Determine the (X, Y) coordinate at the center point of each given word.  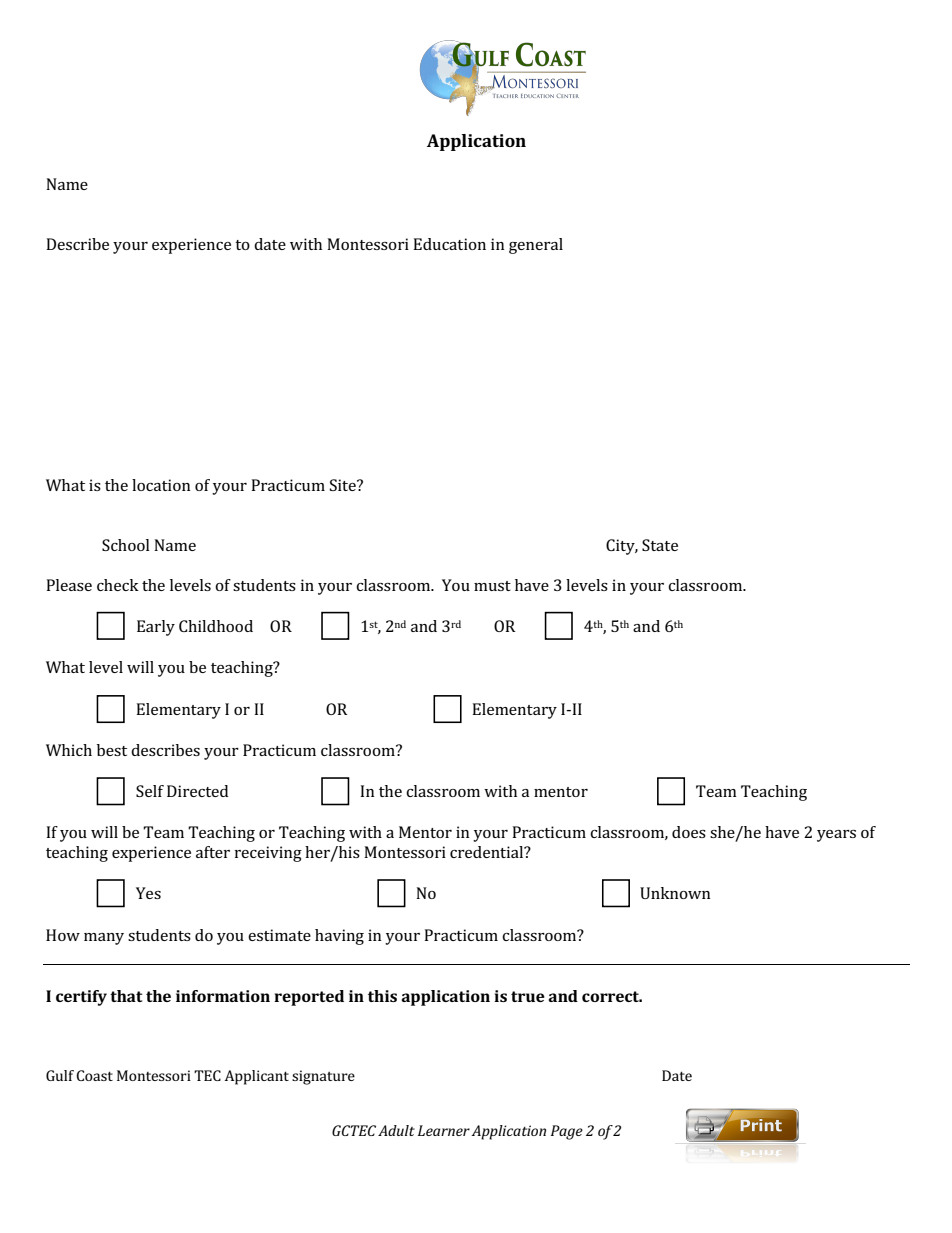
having (339, 937)
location (161, 485)
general (536, 246)
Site (344, 485)
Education (449, 244)
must (492, 586)
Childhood (216, 626)
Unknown (675, 893)
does (689, 832)
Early (156, 628)
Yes (148, 893)
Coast (94, 1075)
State (660, 545)
